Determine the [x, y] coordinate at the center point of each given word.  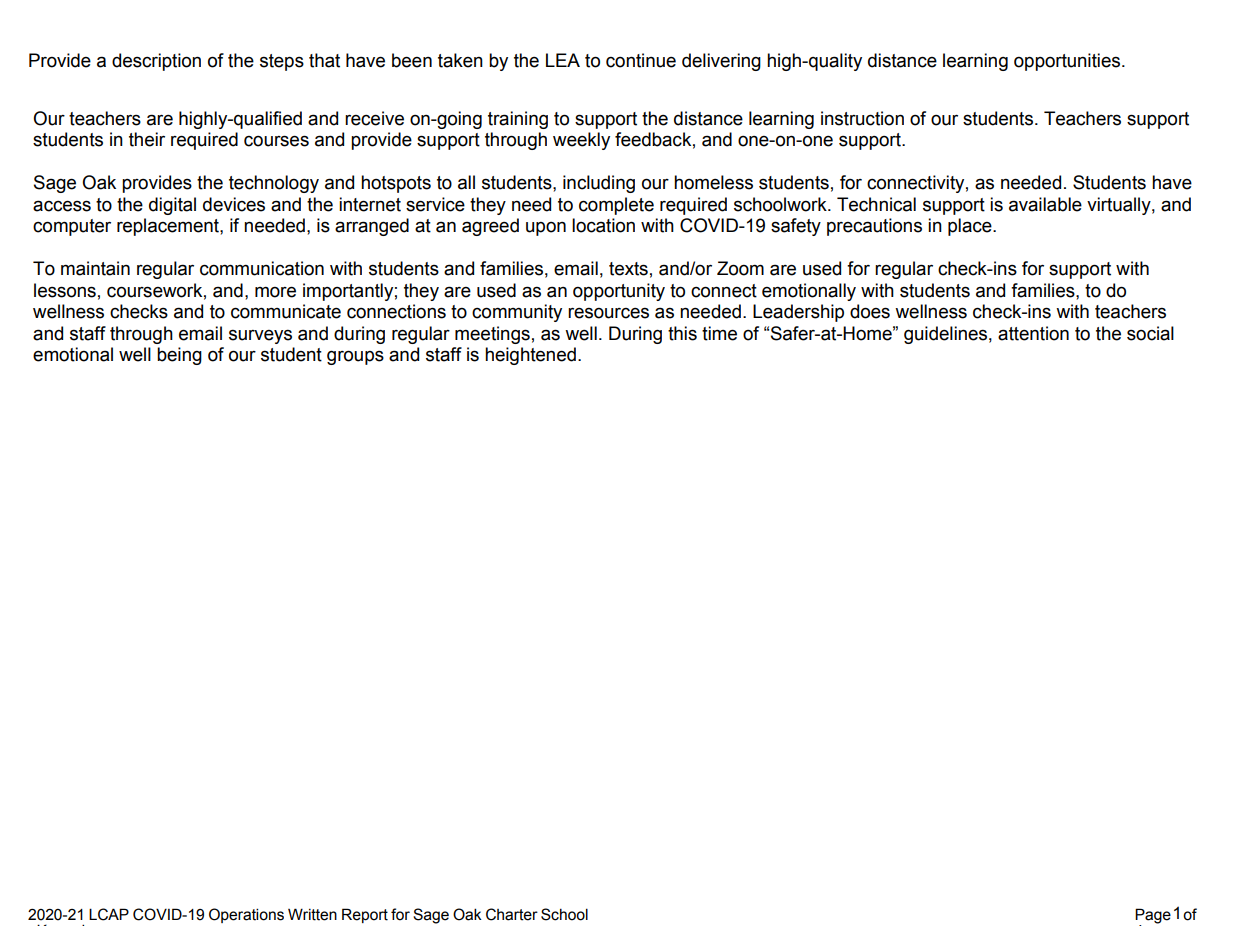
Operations [246, 915]
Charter [512, 914]
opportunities [1068, 62]
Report [365, 915]
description [156, 62]
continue [641, 60]
